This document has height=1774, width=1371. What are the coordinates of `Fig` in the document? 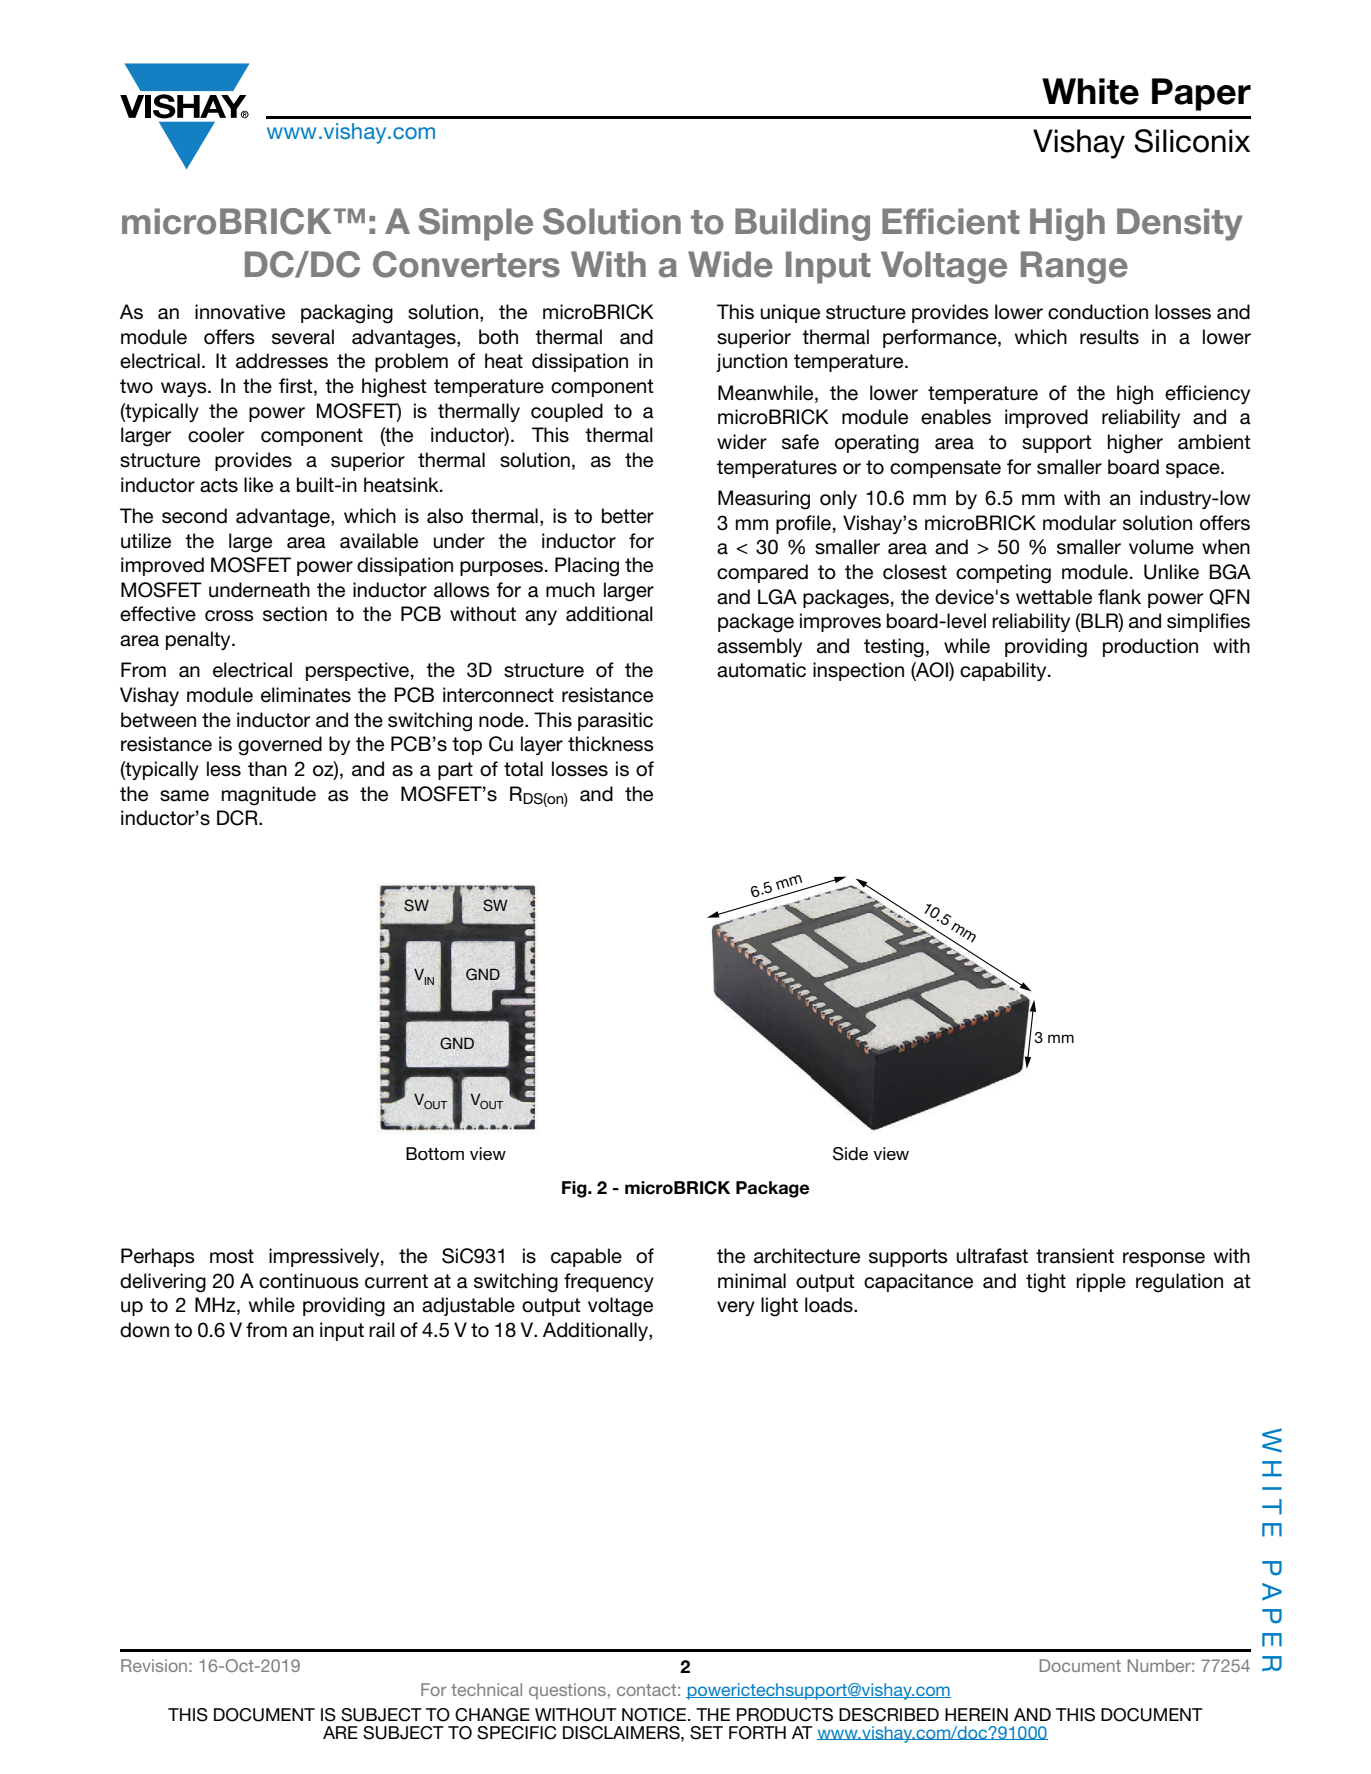 It's located at (575, 1189).
